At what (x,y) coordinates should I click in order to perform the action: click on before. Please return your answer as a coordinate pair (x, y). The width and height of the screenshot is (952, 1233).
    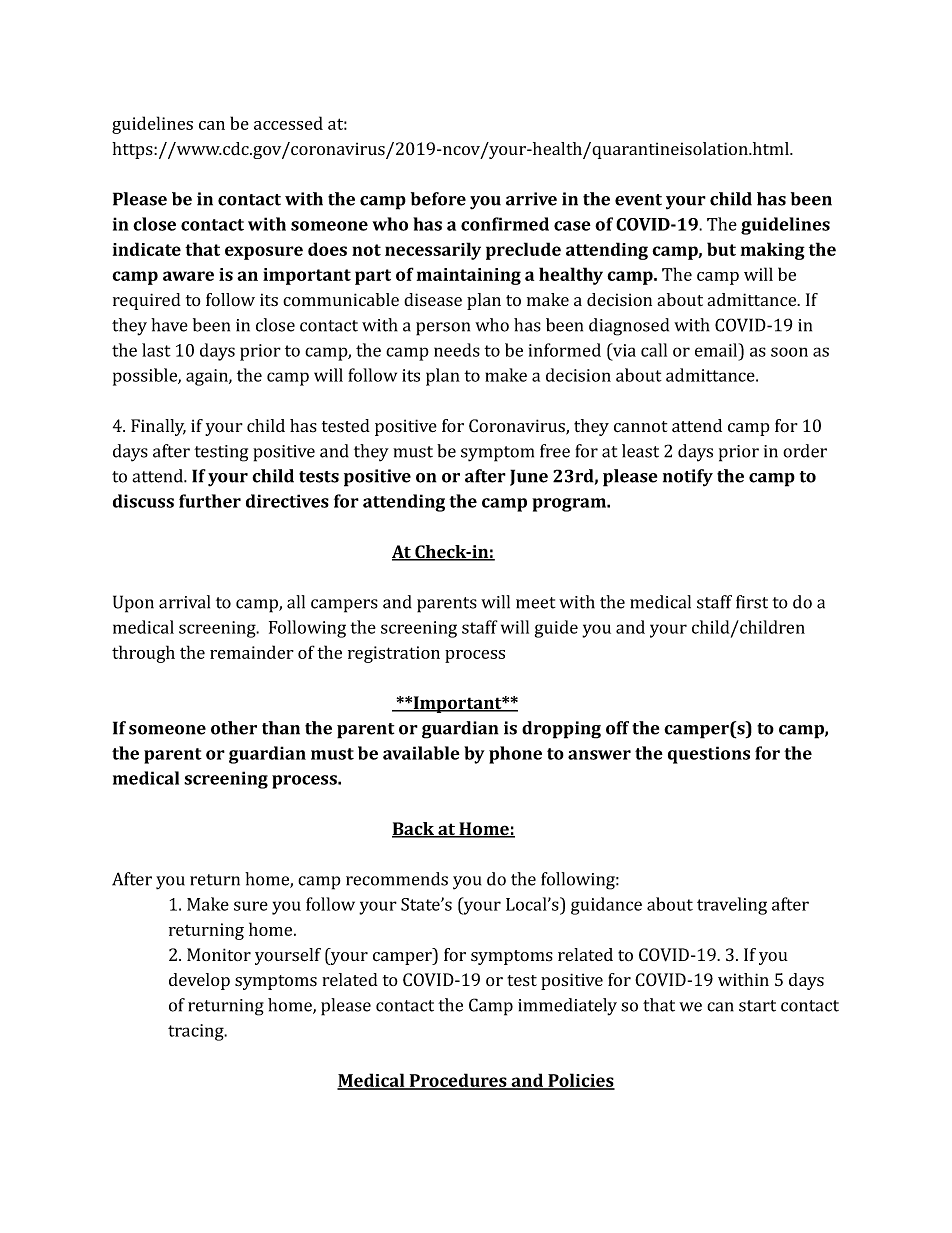
    Looking at the image, I should click on (438, 199).
